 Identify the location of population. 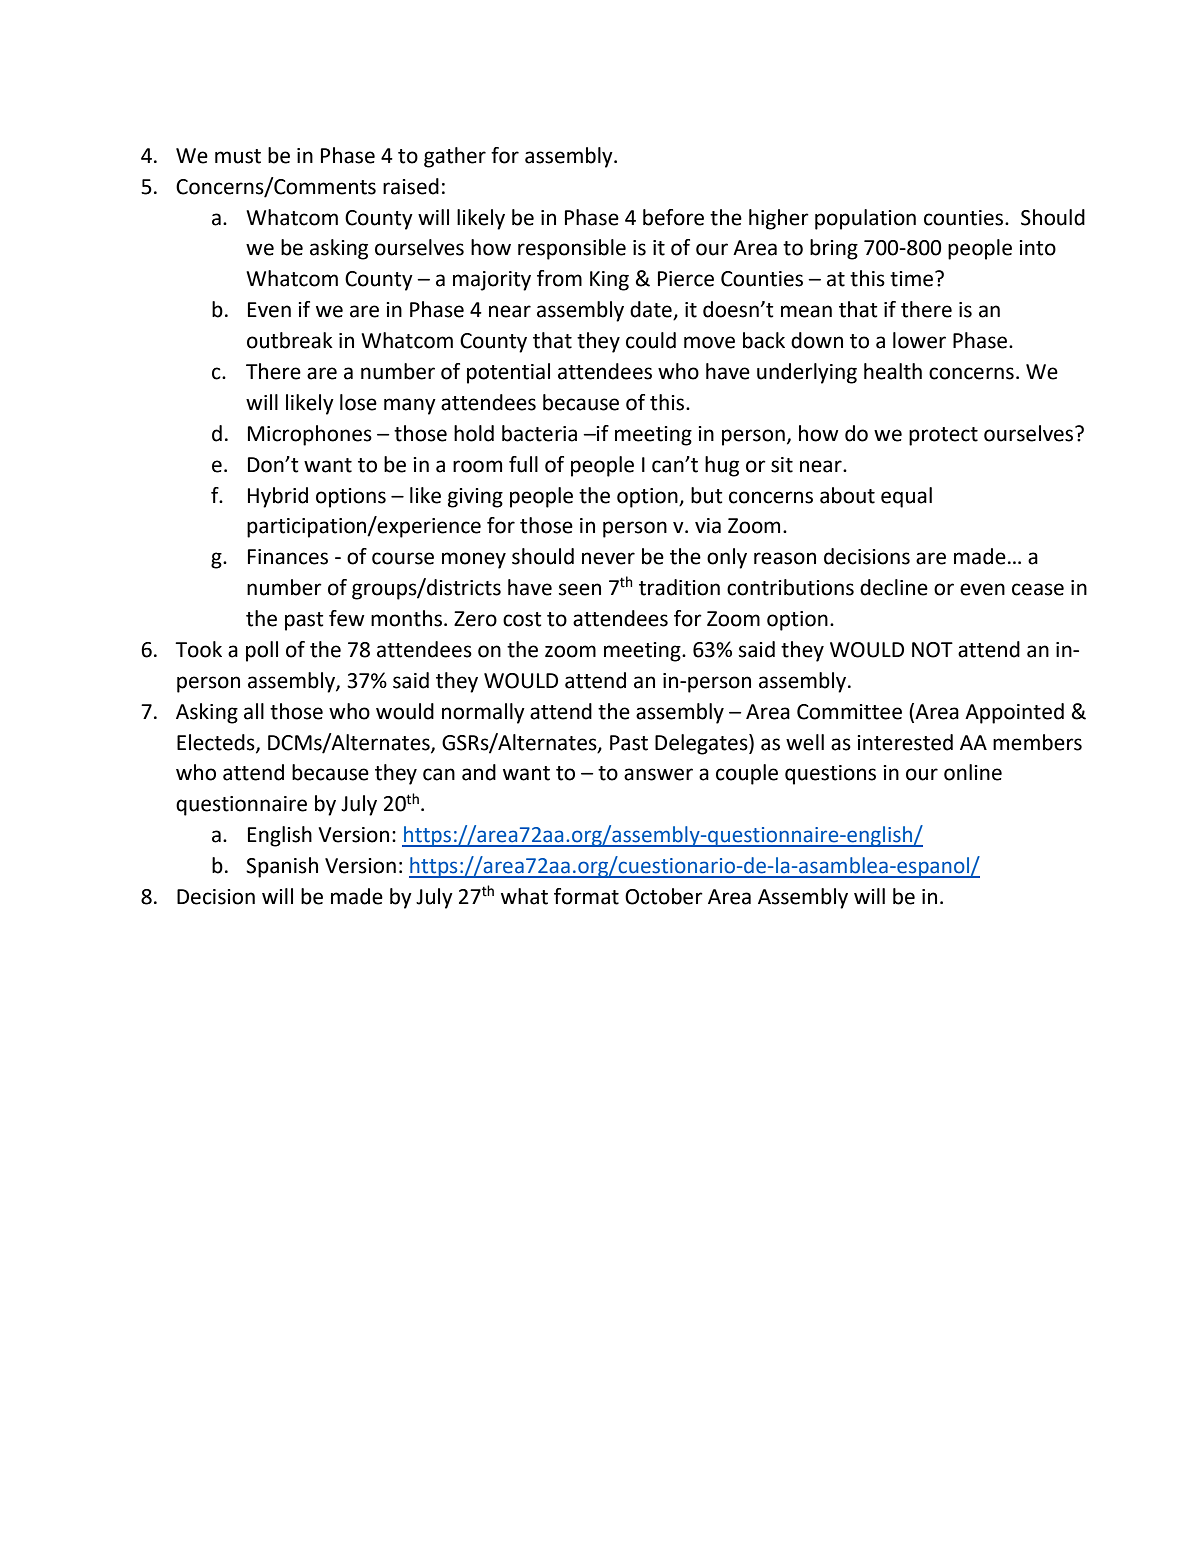
(865, 219).
